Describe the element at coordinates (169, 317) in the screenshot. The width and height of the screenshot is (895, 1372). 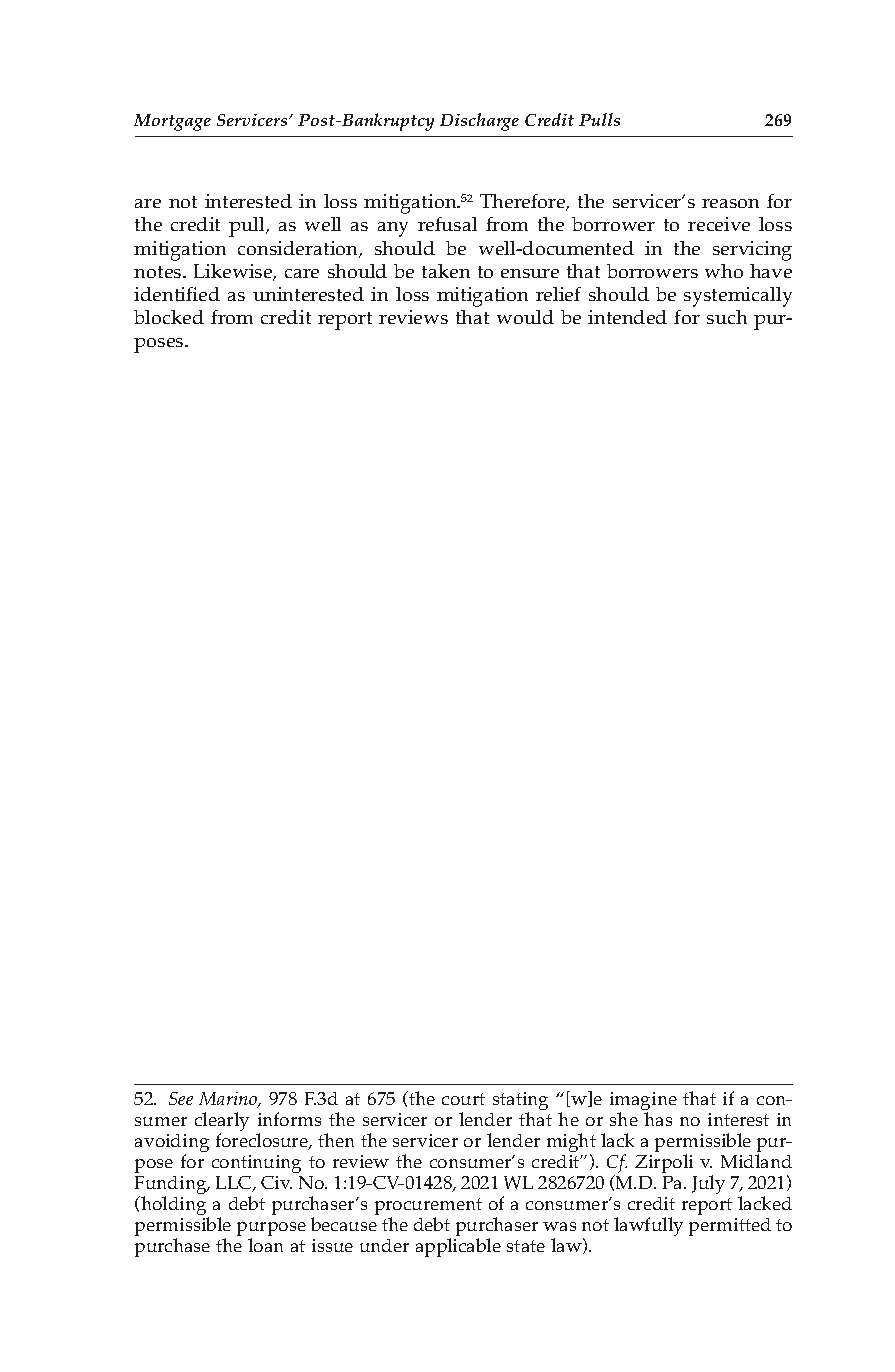
I see `blocked` at that location.
